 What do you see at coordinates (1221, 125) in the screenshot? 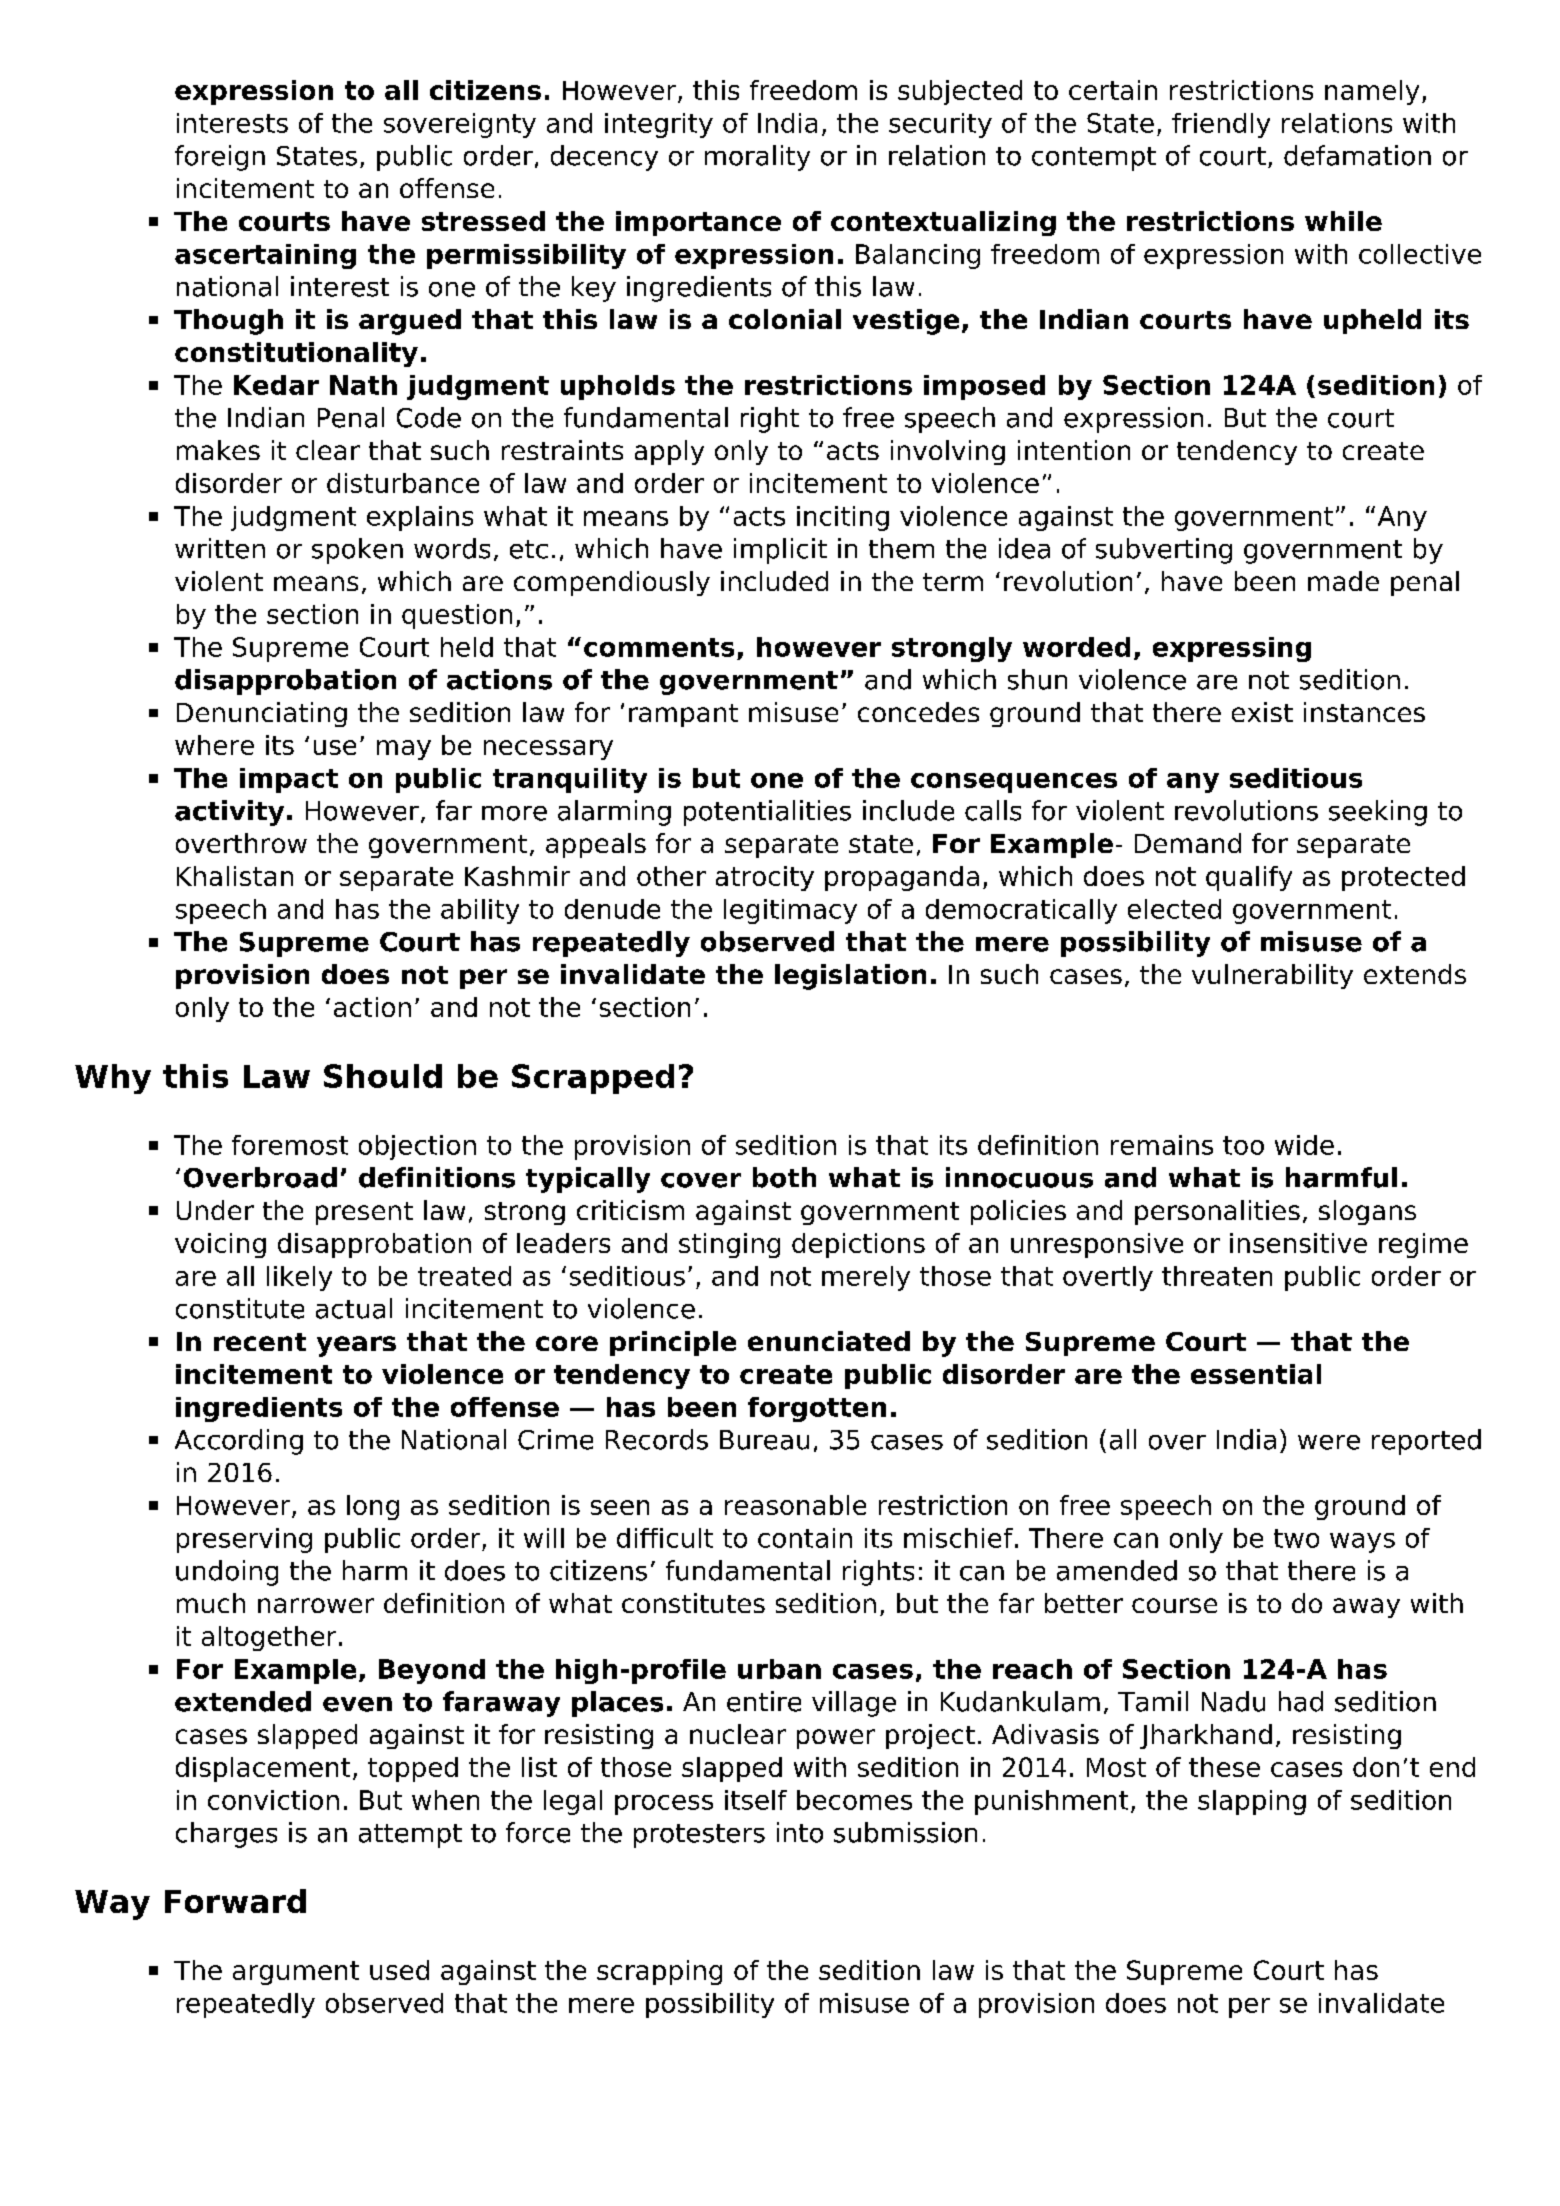
I see `friendly` at bounding box center [1221, 125].
